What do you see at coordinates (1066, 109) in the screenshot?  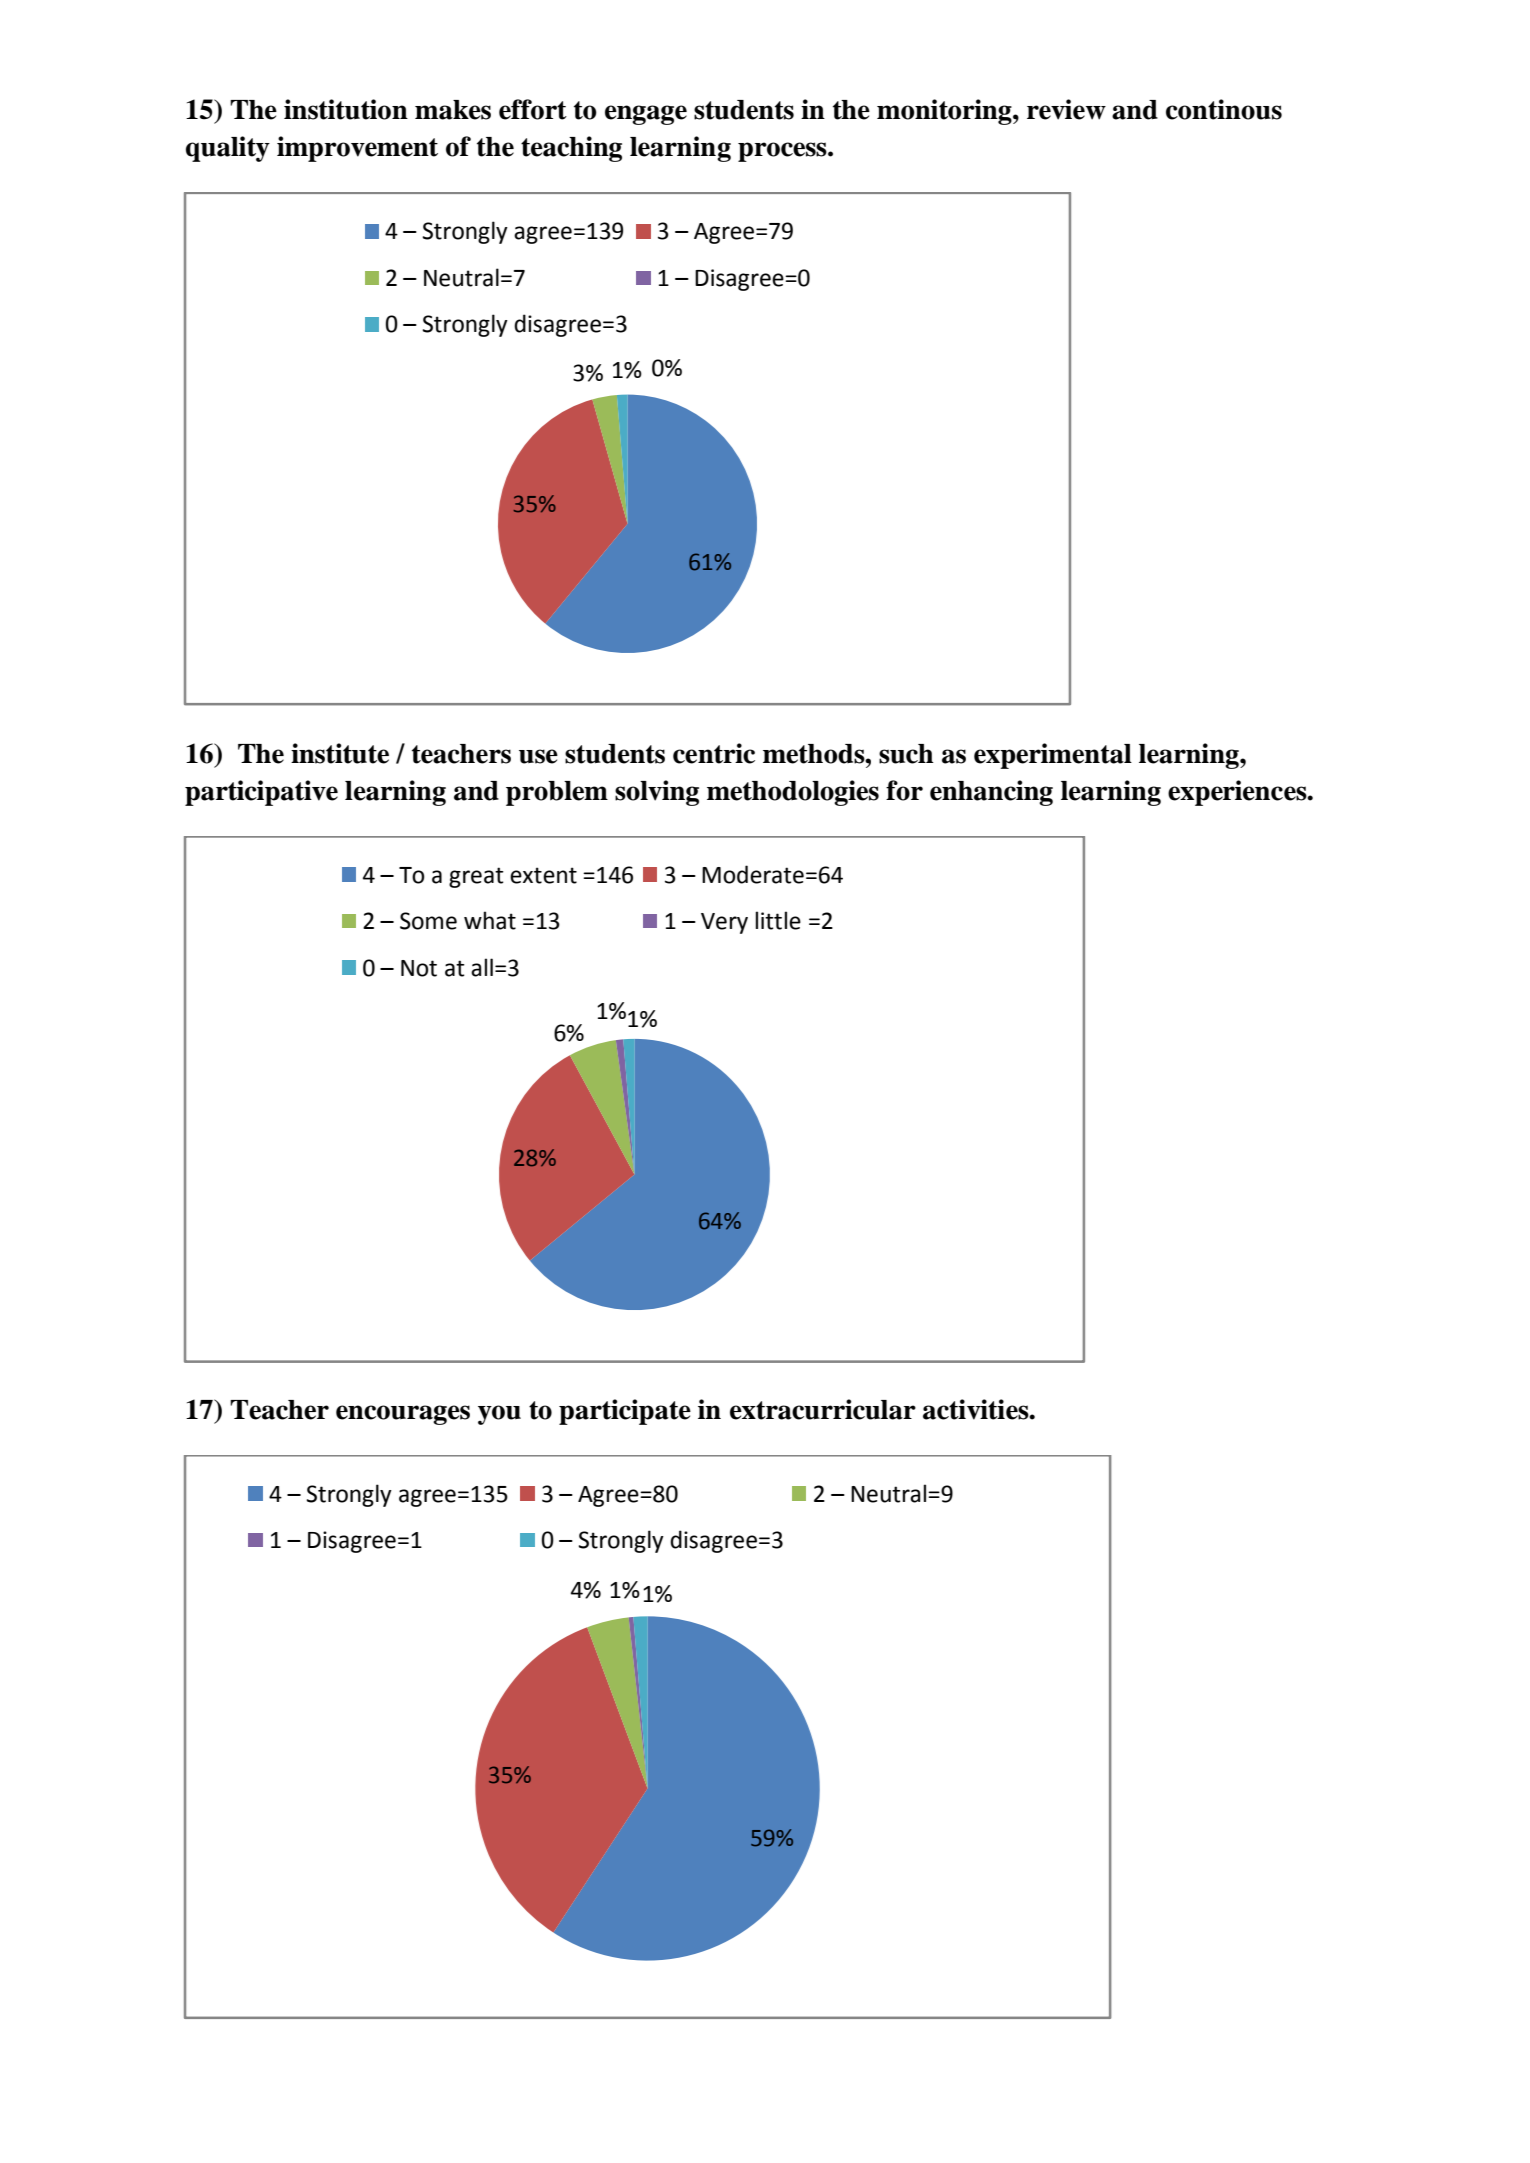 I see `review` at bounding box center [1066, 109].
